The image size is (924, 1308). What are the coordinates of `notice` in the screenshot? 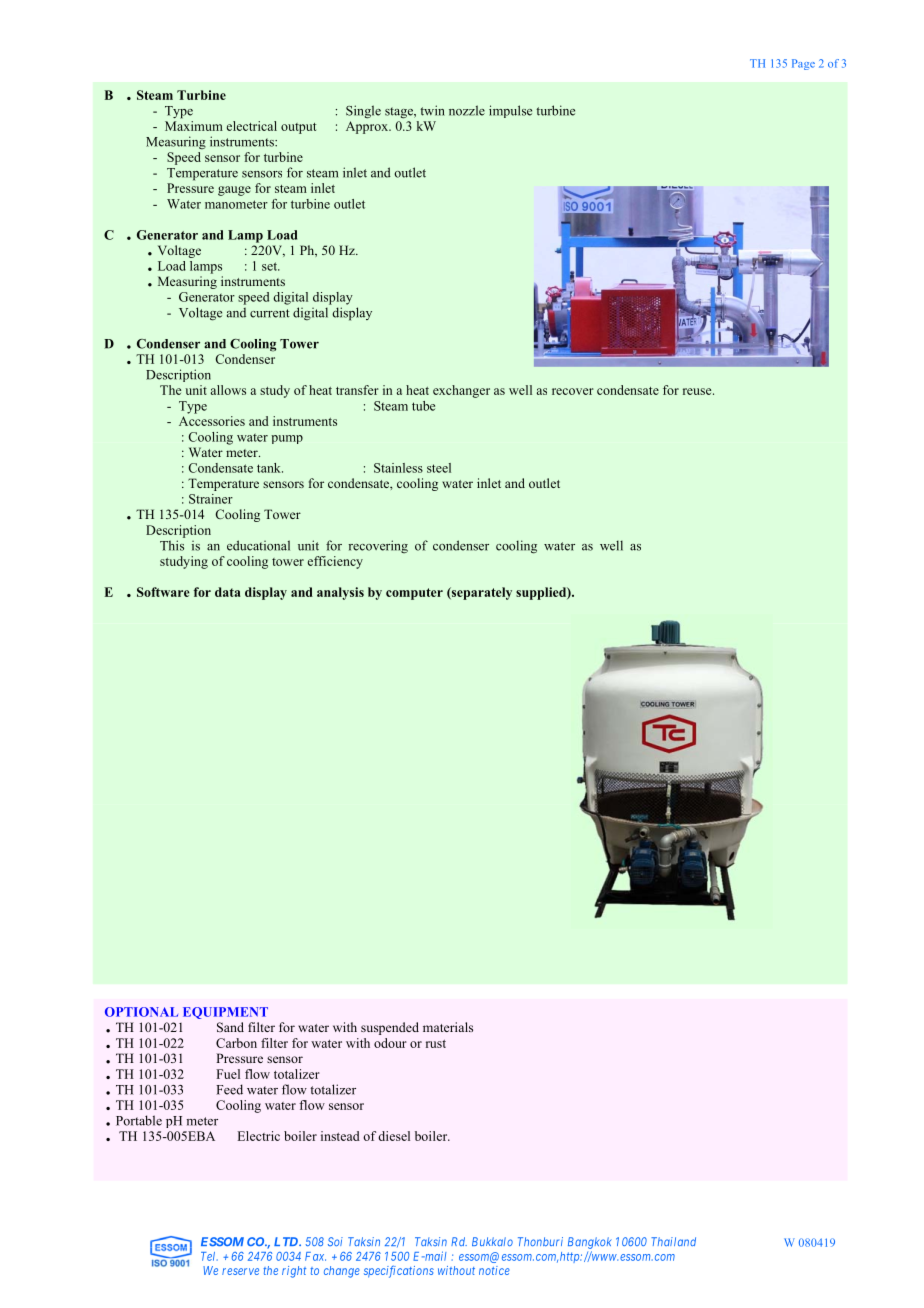 It's located at (494, 1270).
